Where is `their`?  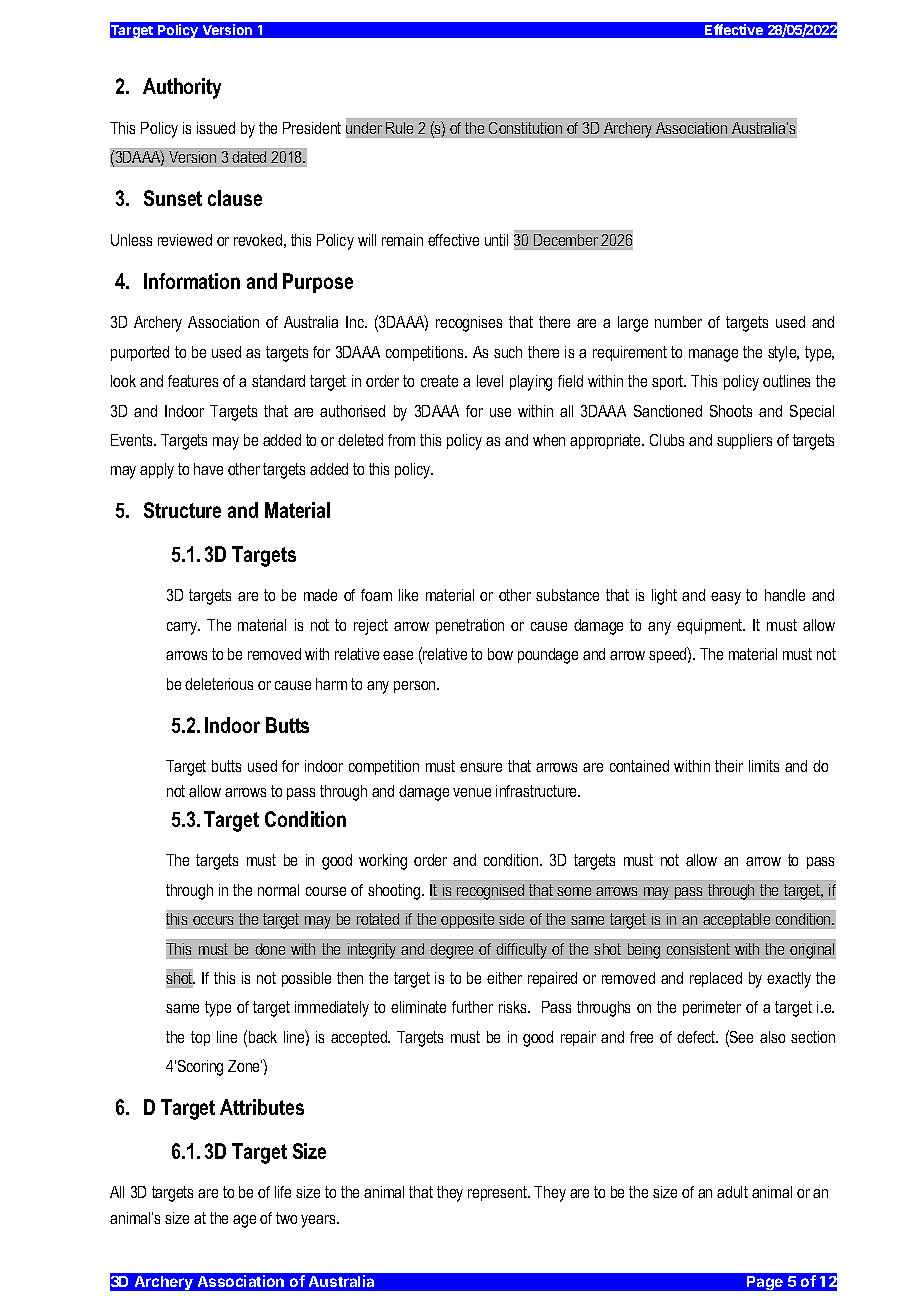
their is located at coordinates (729, 766).
